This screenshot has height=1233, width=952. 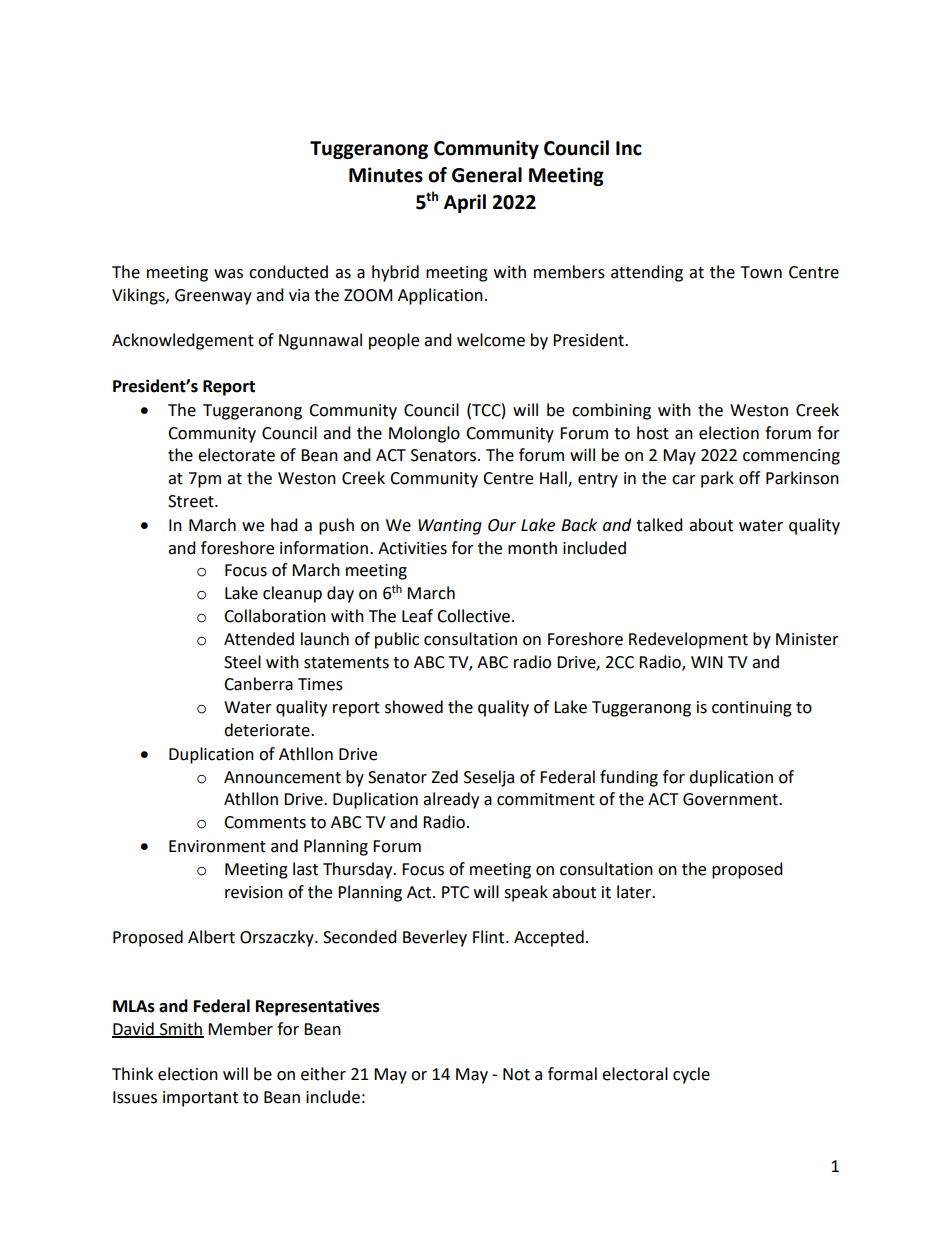 I want to click on April, so click(x=465, y=203).
